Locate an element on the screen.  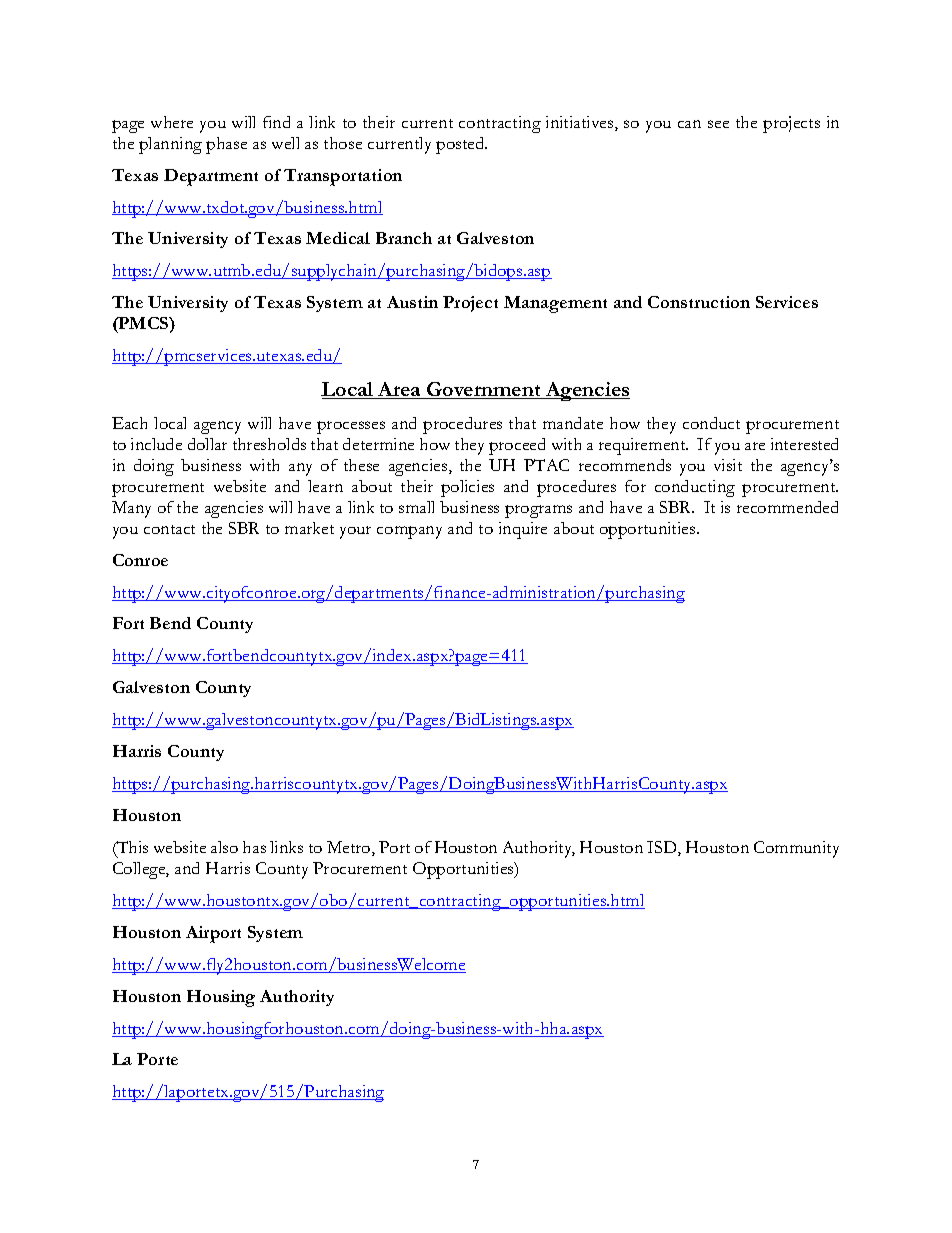
see is located at coordinates (718, 124).
